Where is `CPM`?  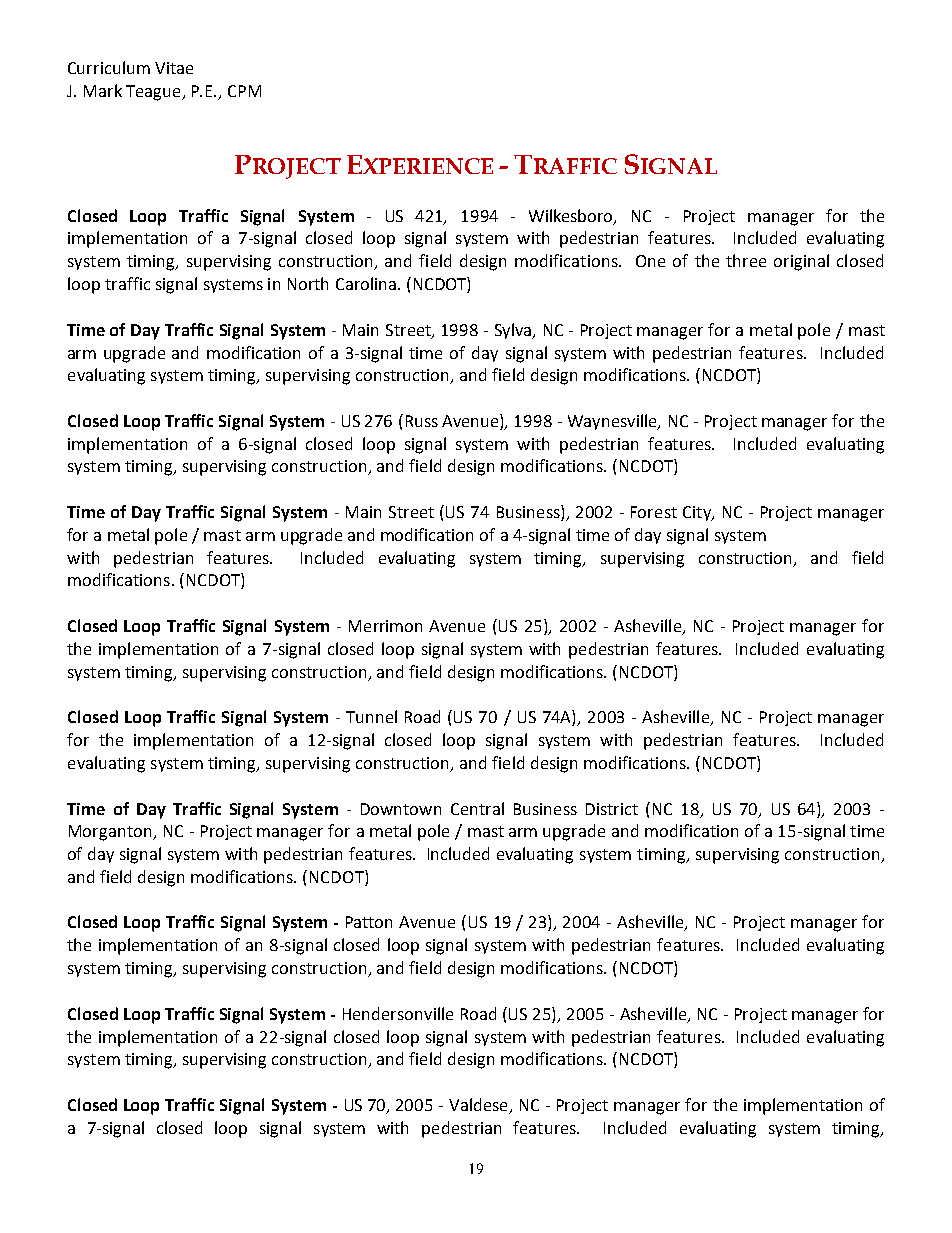 CPM is located at coordinates (244, 91).
